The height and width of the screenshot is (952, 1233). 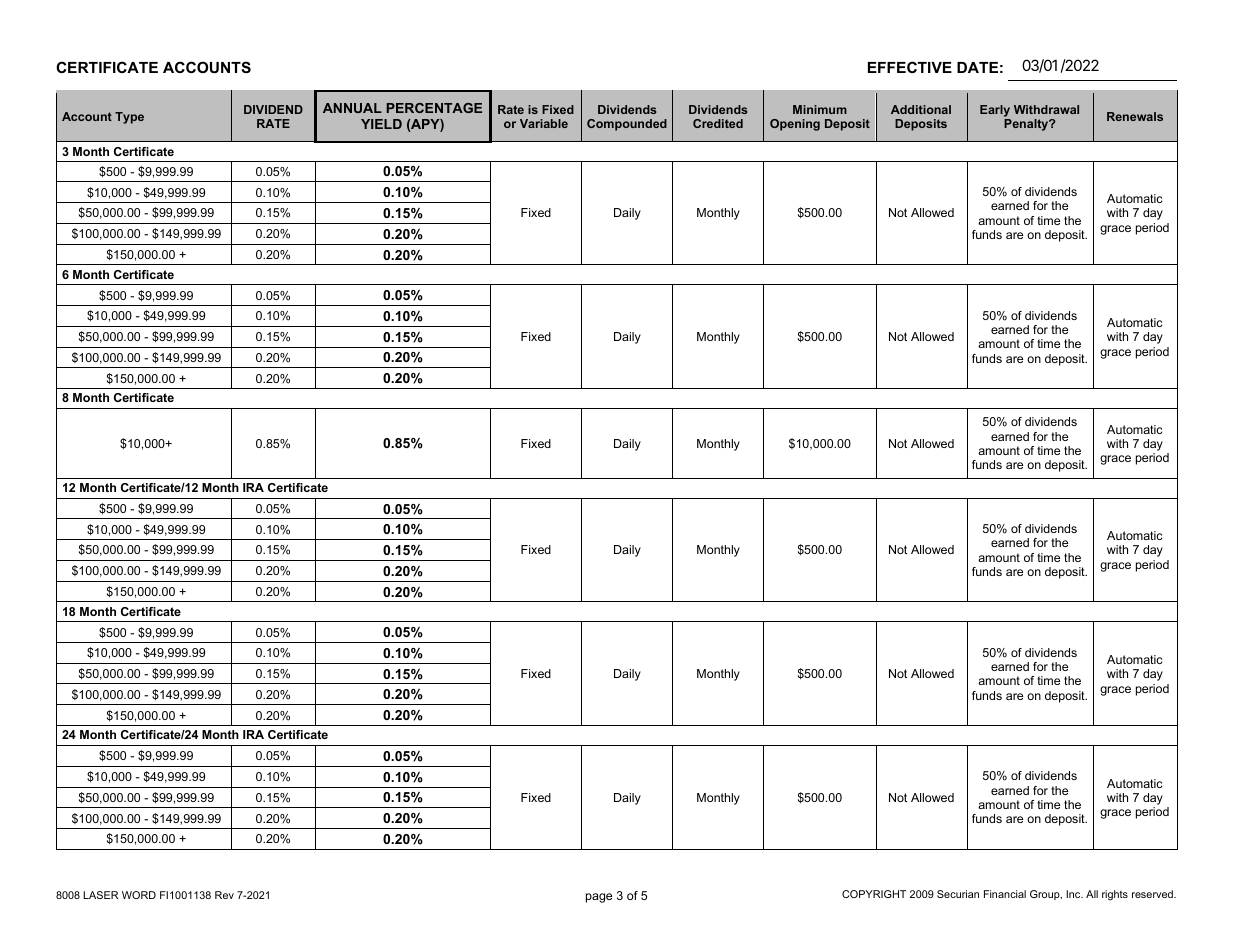 What do you see at coordinates (995, 111) in the screenshot?
I see `Early` at bounding box center [995, 111].
